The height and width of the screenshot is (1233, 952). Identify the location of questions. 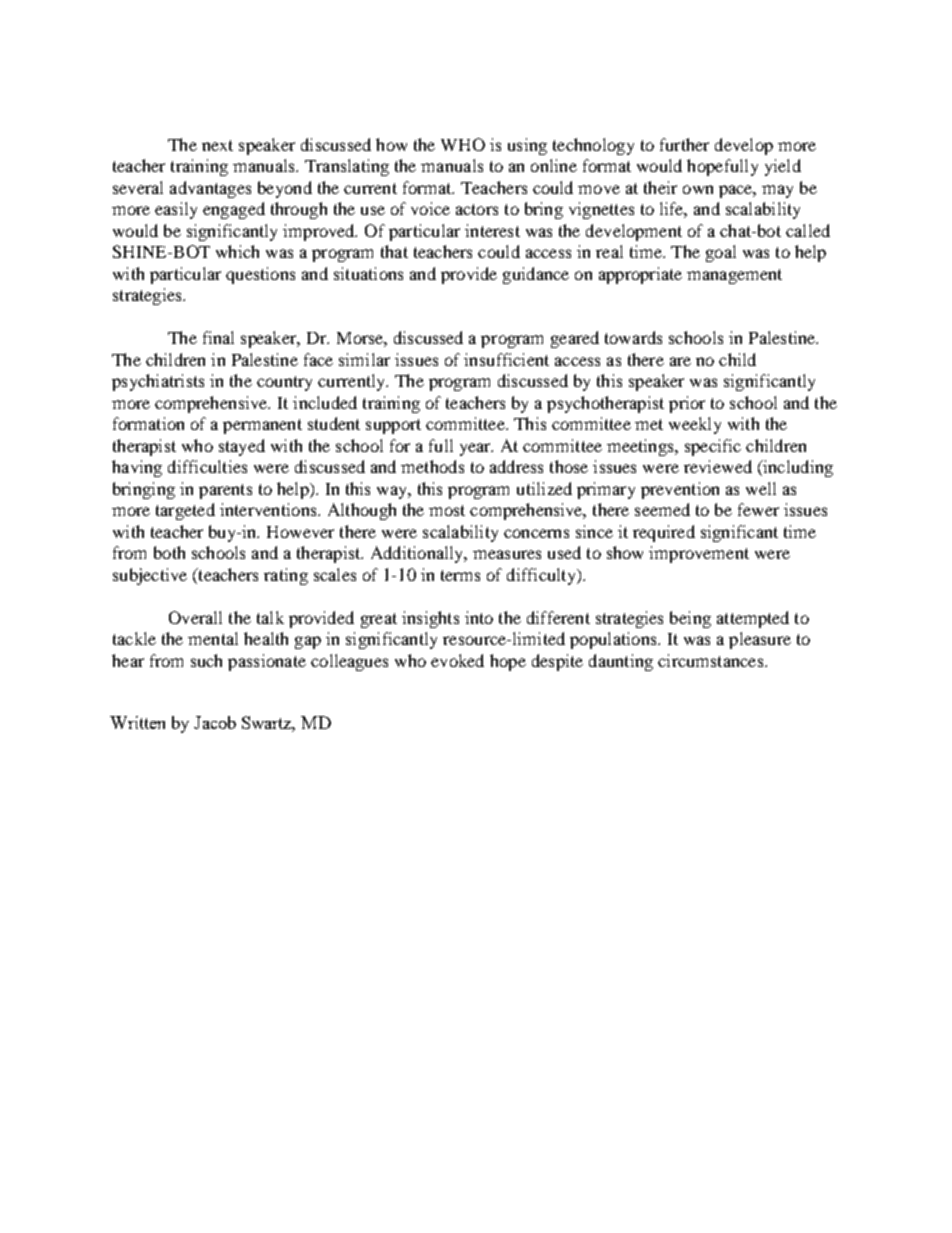
(260, 275).
